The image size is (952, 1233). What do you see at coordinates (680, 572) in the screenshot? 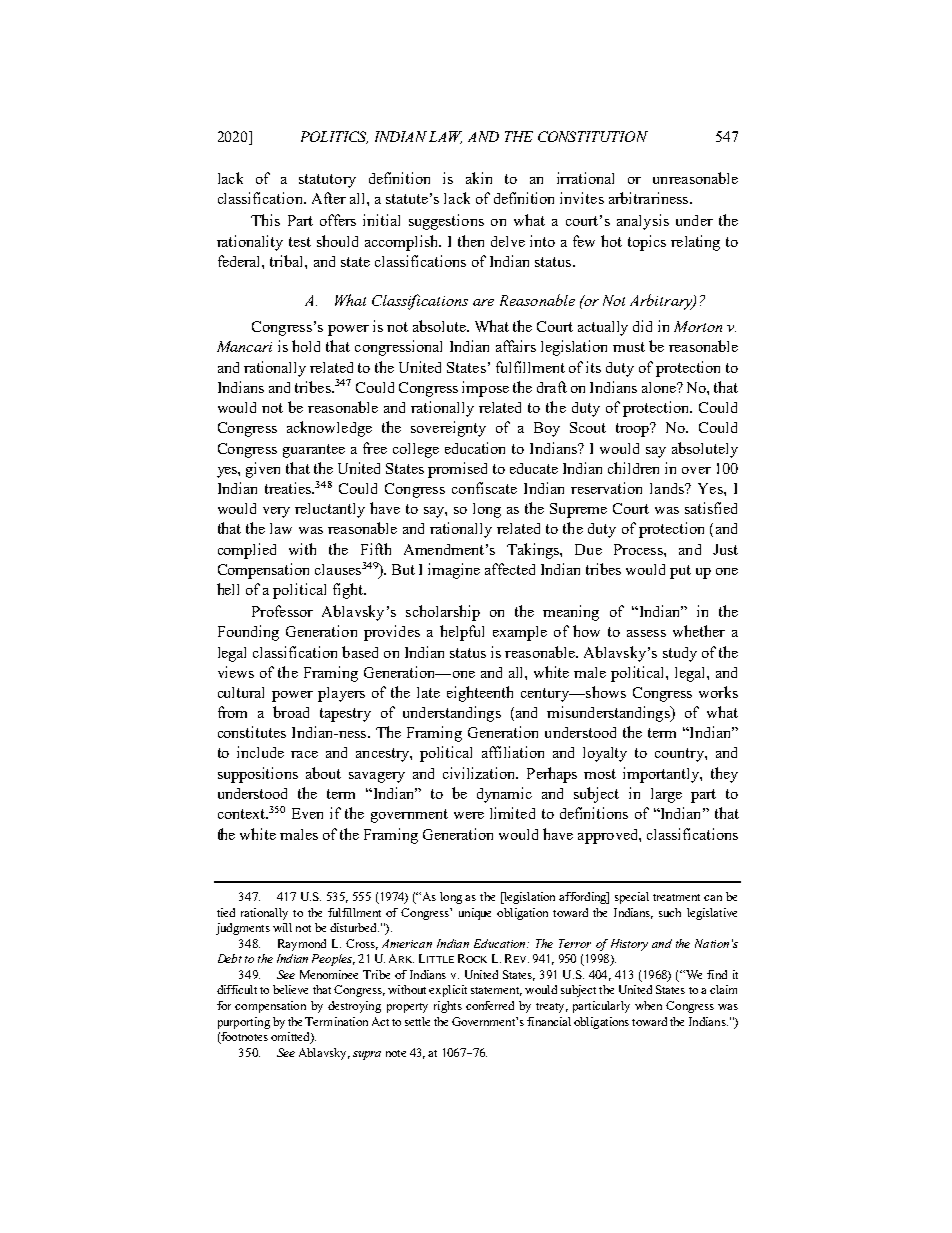
I see `put` at bounding box center [680, 572].
